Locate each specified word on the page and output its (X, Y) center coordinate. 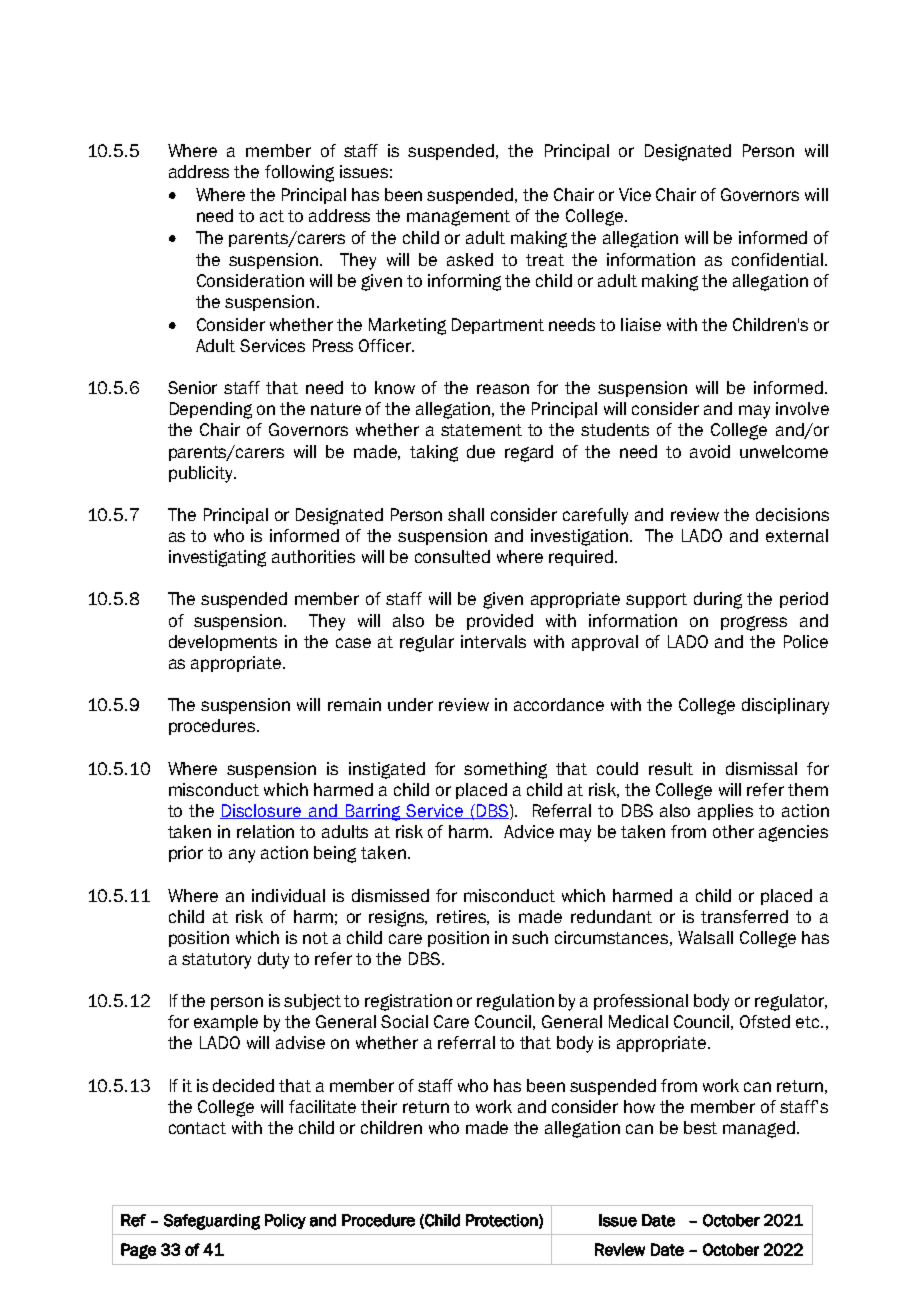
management (458, 218)
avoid (710, 451)
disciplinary (785, 706)
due (481, 451)
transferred (744, 916)
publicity (202, 474)
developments (223, 643)
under (410, 704)
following (299, 173)
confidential (779, 259)
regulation (515, 1002)
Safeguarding (212, 1222)
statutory (216, 961)
